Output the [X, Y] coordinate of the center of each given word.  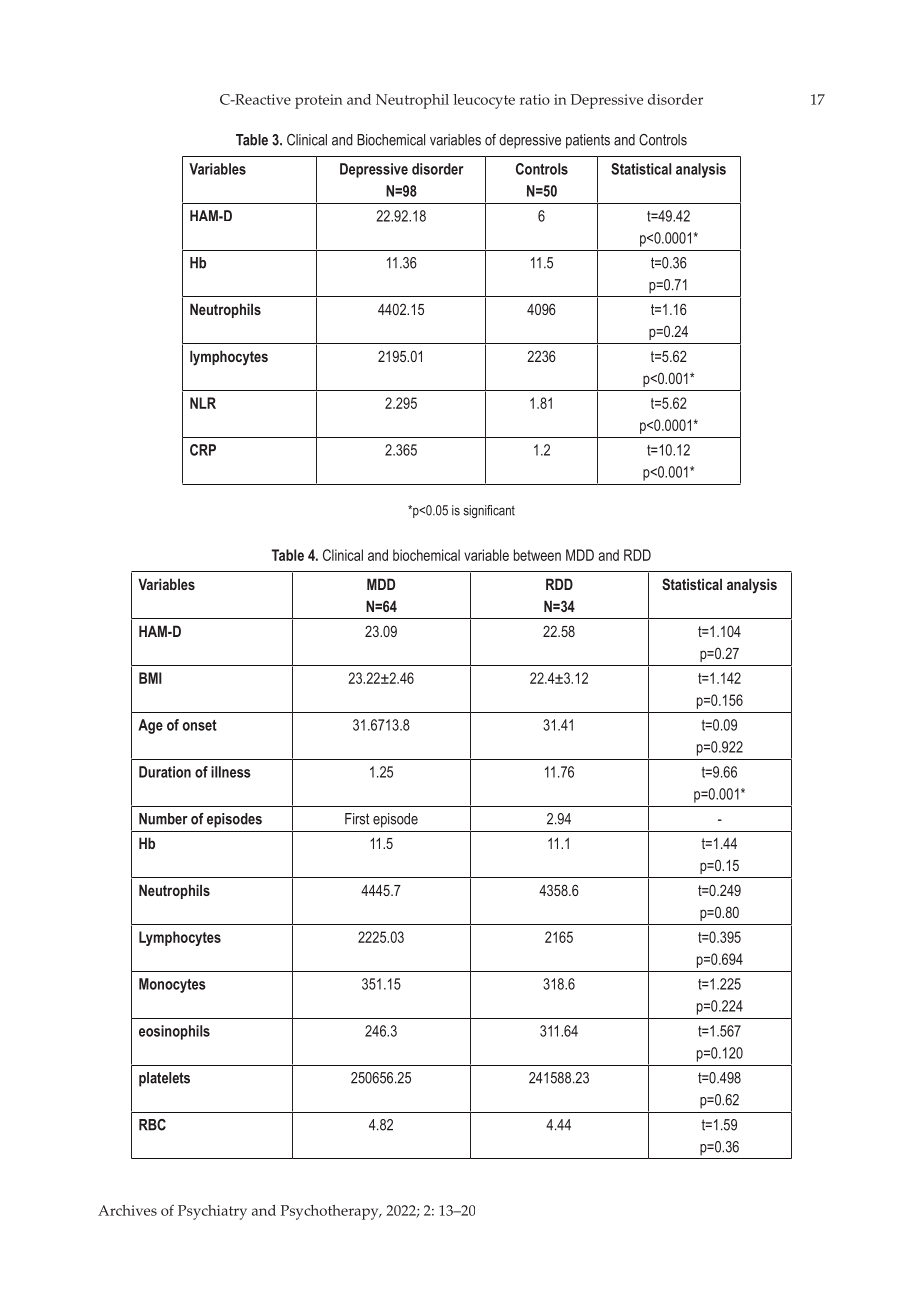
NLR [203, 403]
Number [163, 819]
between [537, 555]
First [357, 819]
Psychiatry [212, 1212]
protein [319, 101]
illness [231, 772]
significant [489, 511]
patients [588, 141]
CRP [203, 450]
